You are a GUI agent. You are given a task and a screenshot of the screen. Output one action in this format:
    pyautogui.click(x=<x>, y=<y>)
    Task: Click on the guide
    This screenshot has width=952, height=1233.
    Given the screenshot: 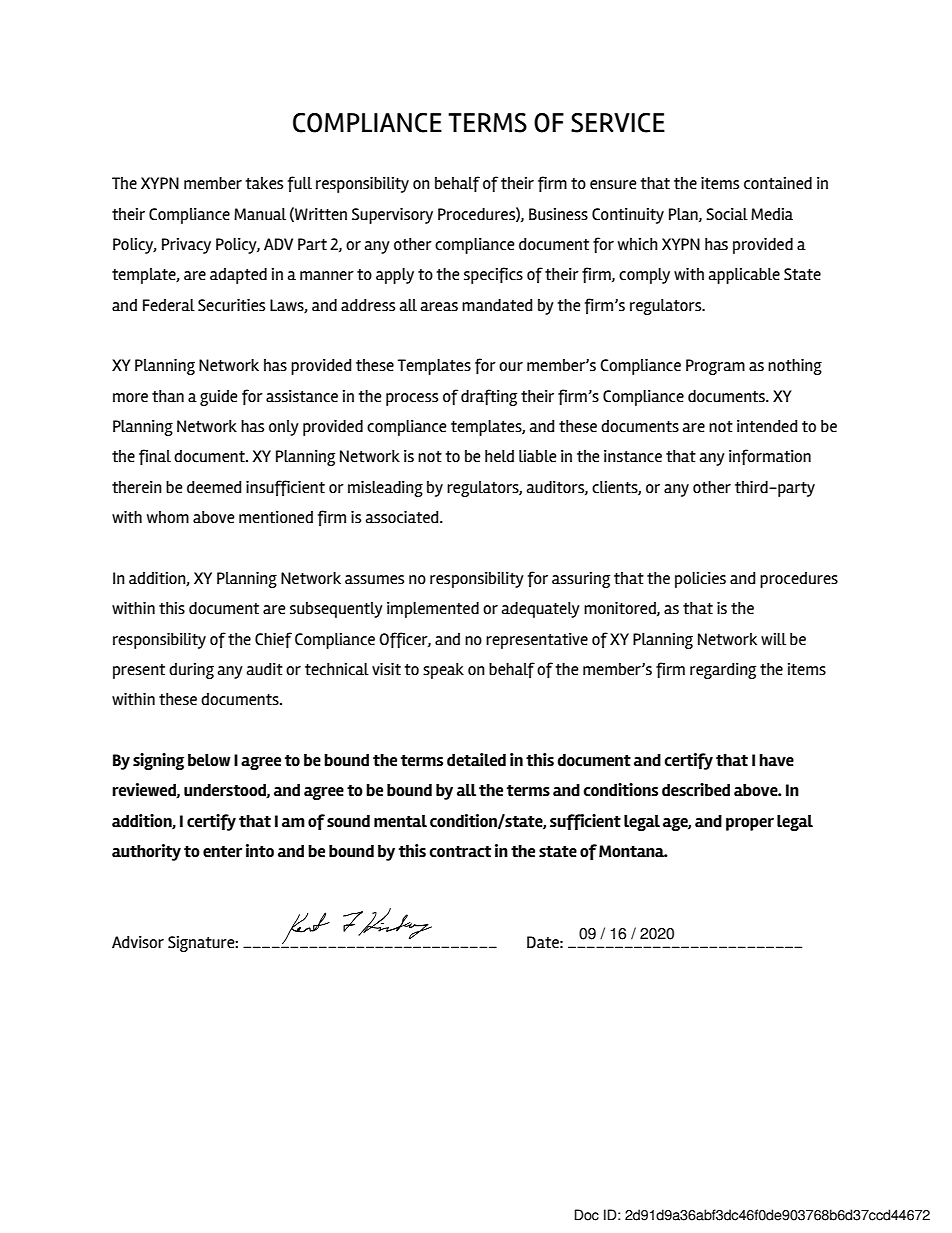 What is the action you would take?
    pyautogui.click(x=218, y=398)
